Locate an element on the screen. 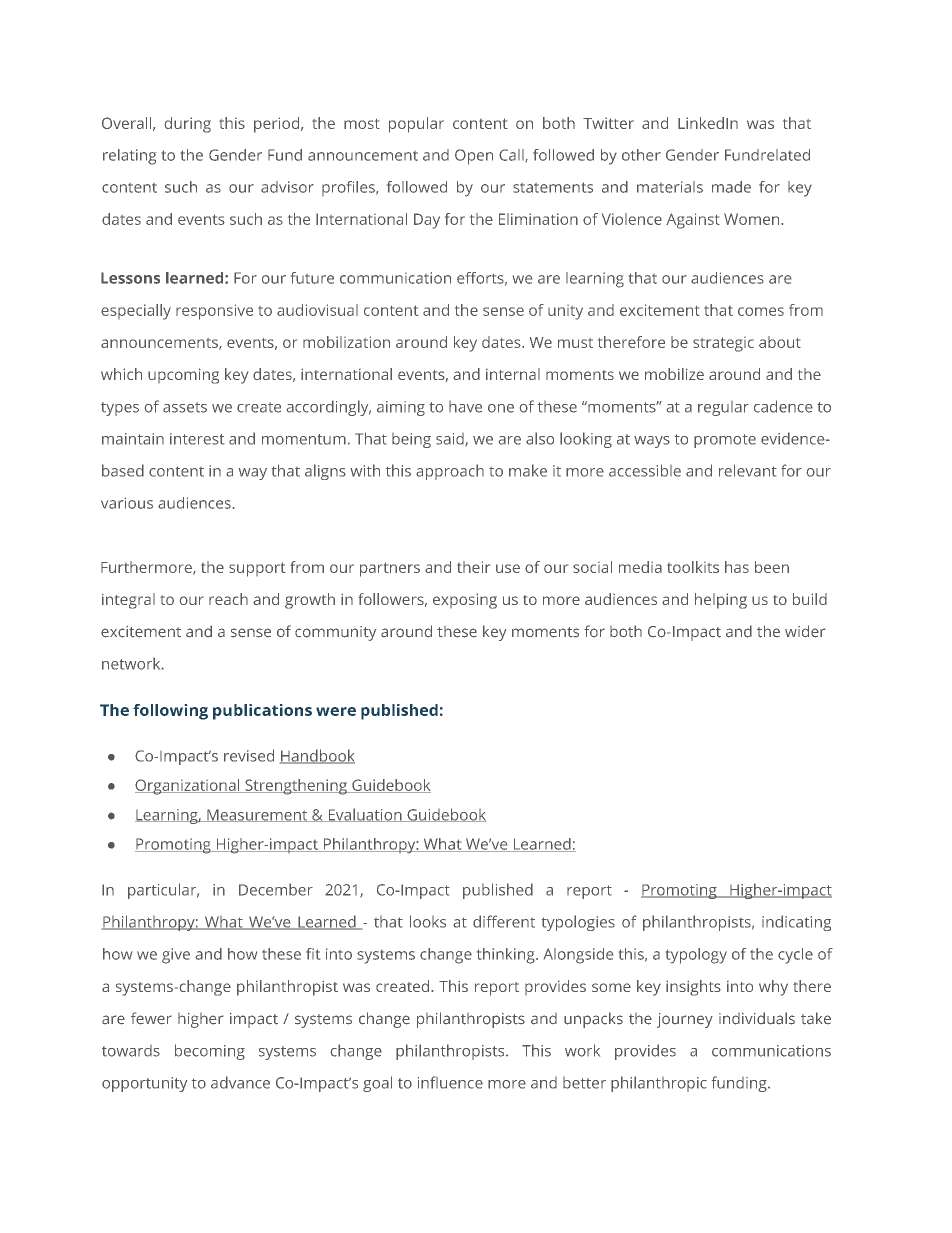 Image resolution: width=952 pixels, height=1233 pixels. helping is located at coordinates (721, 601).
